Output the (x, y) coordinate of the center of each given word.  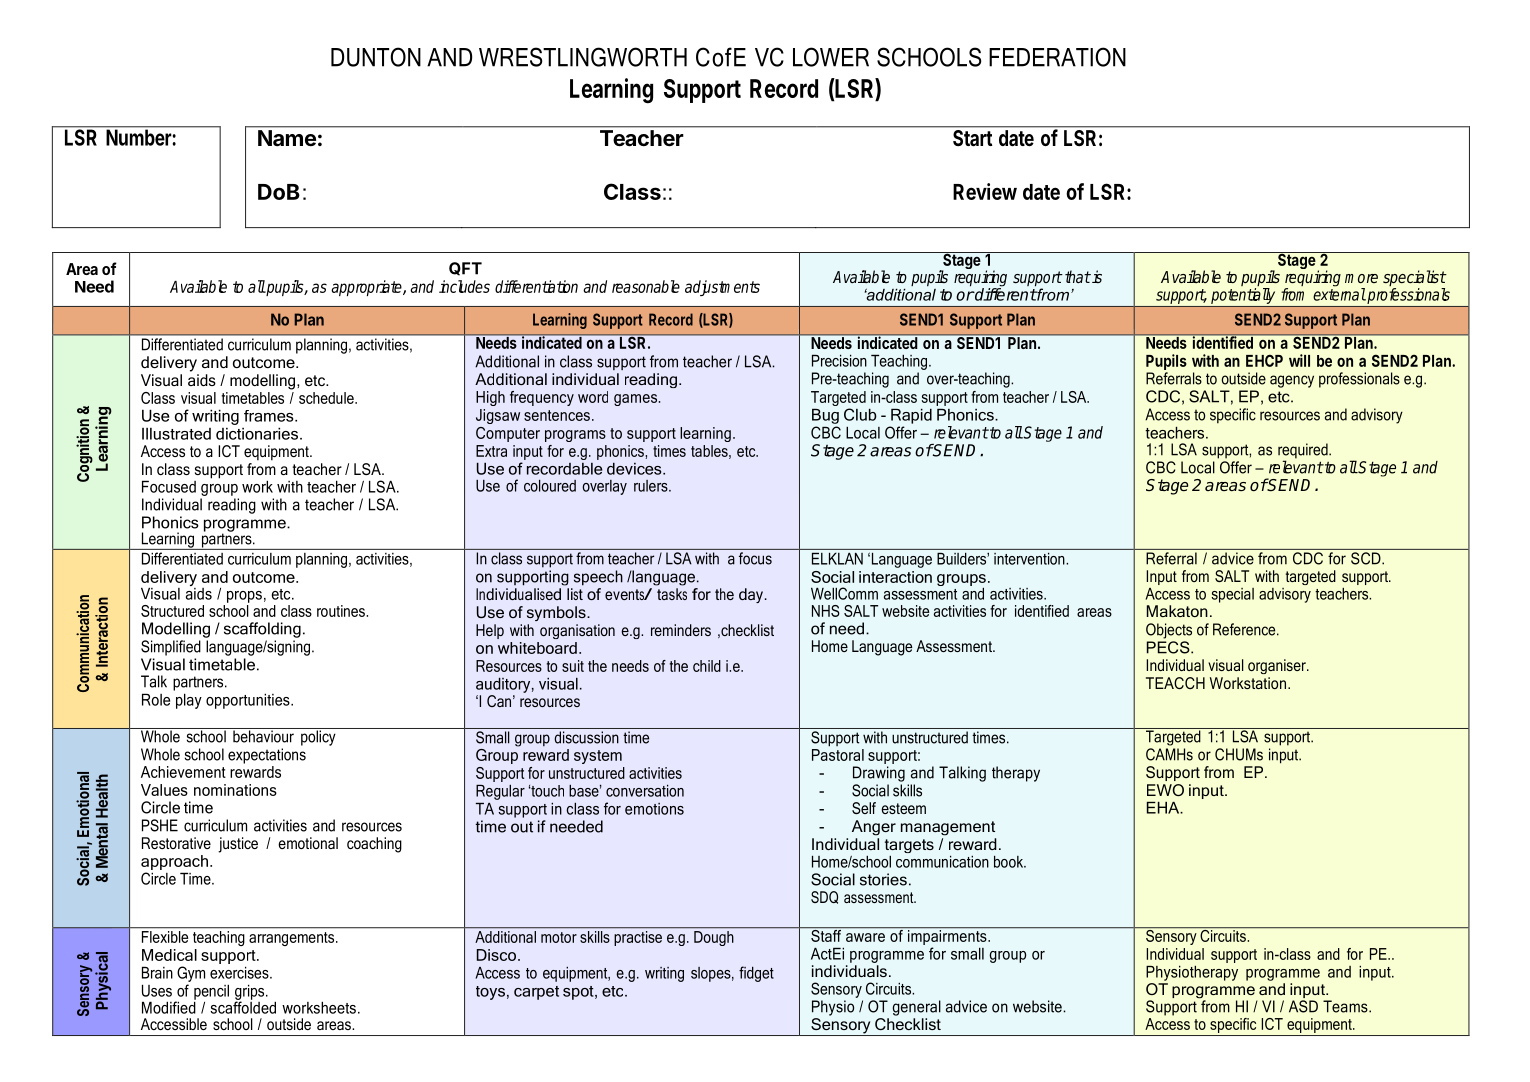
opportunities (249, 701)
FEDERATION (1057, 57)
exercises (240, 972)
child (707, 666)
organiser (1278, 666)
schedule (327, 398)
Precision (839, 360)
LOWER (831, 57)
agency (1292, 381)
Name (287, 138)
